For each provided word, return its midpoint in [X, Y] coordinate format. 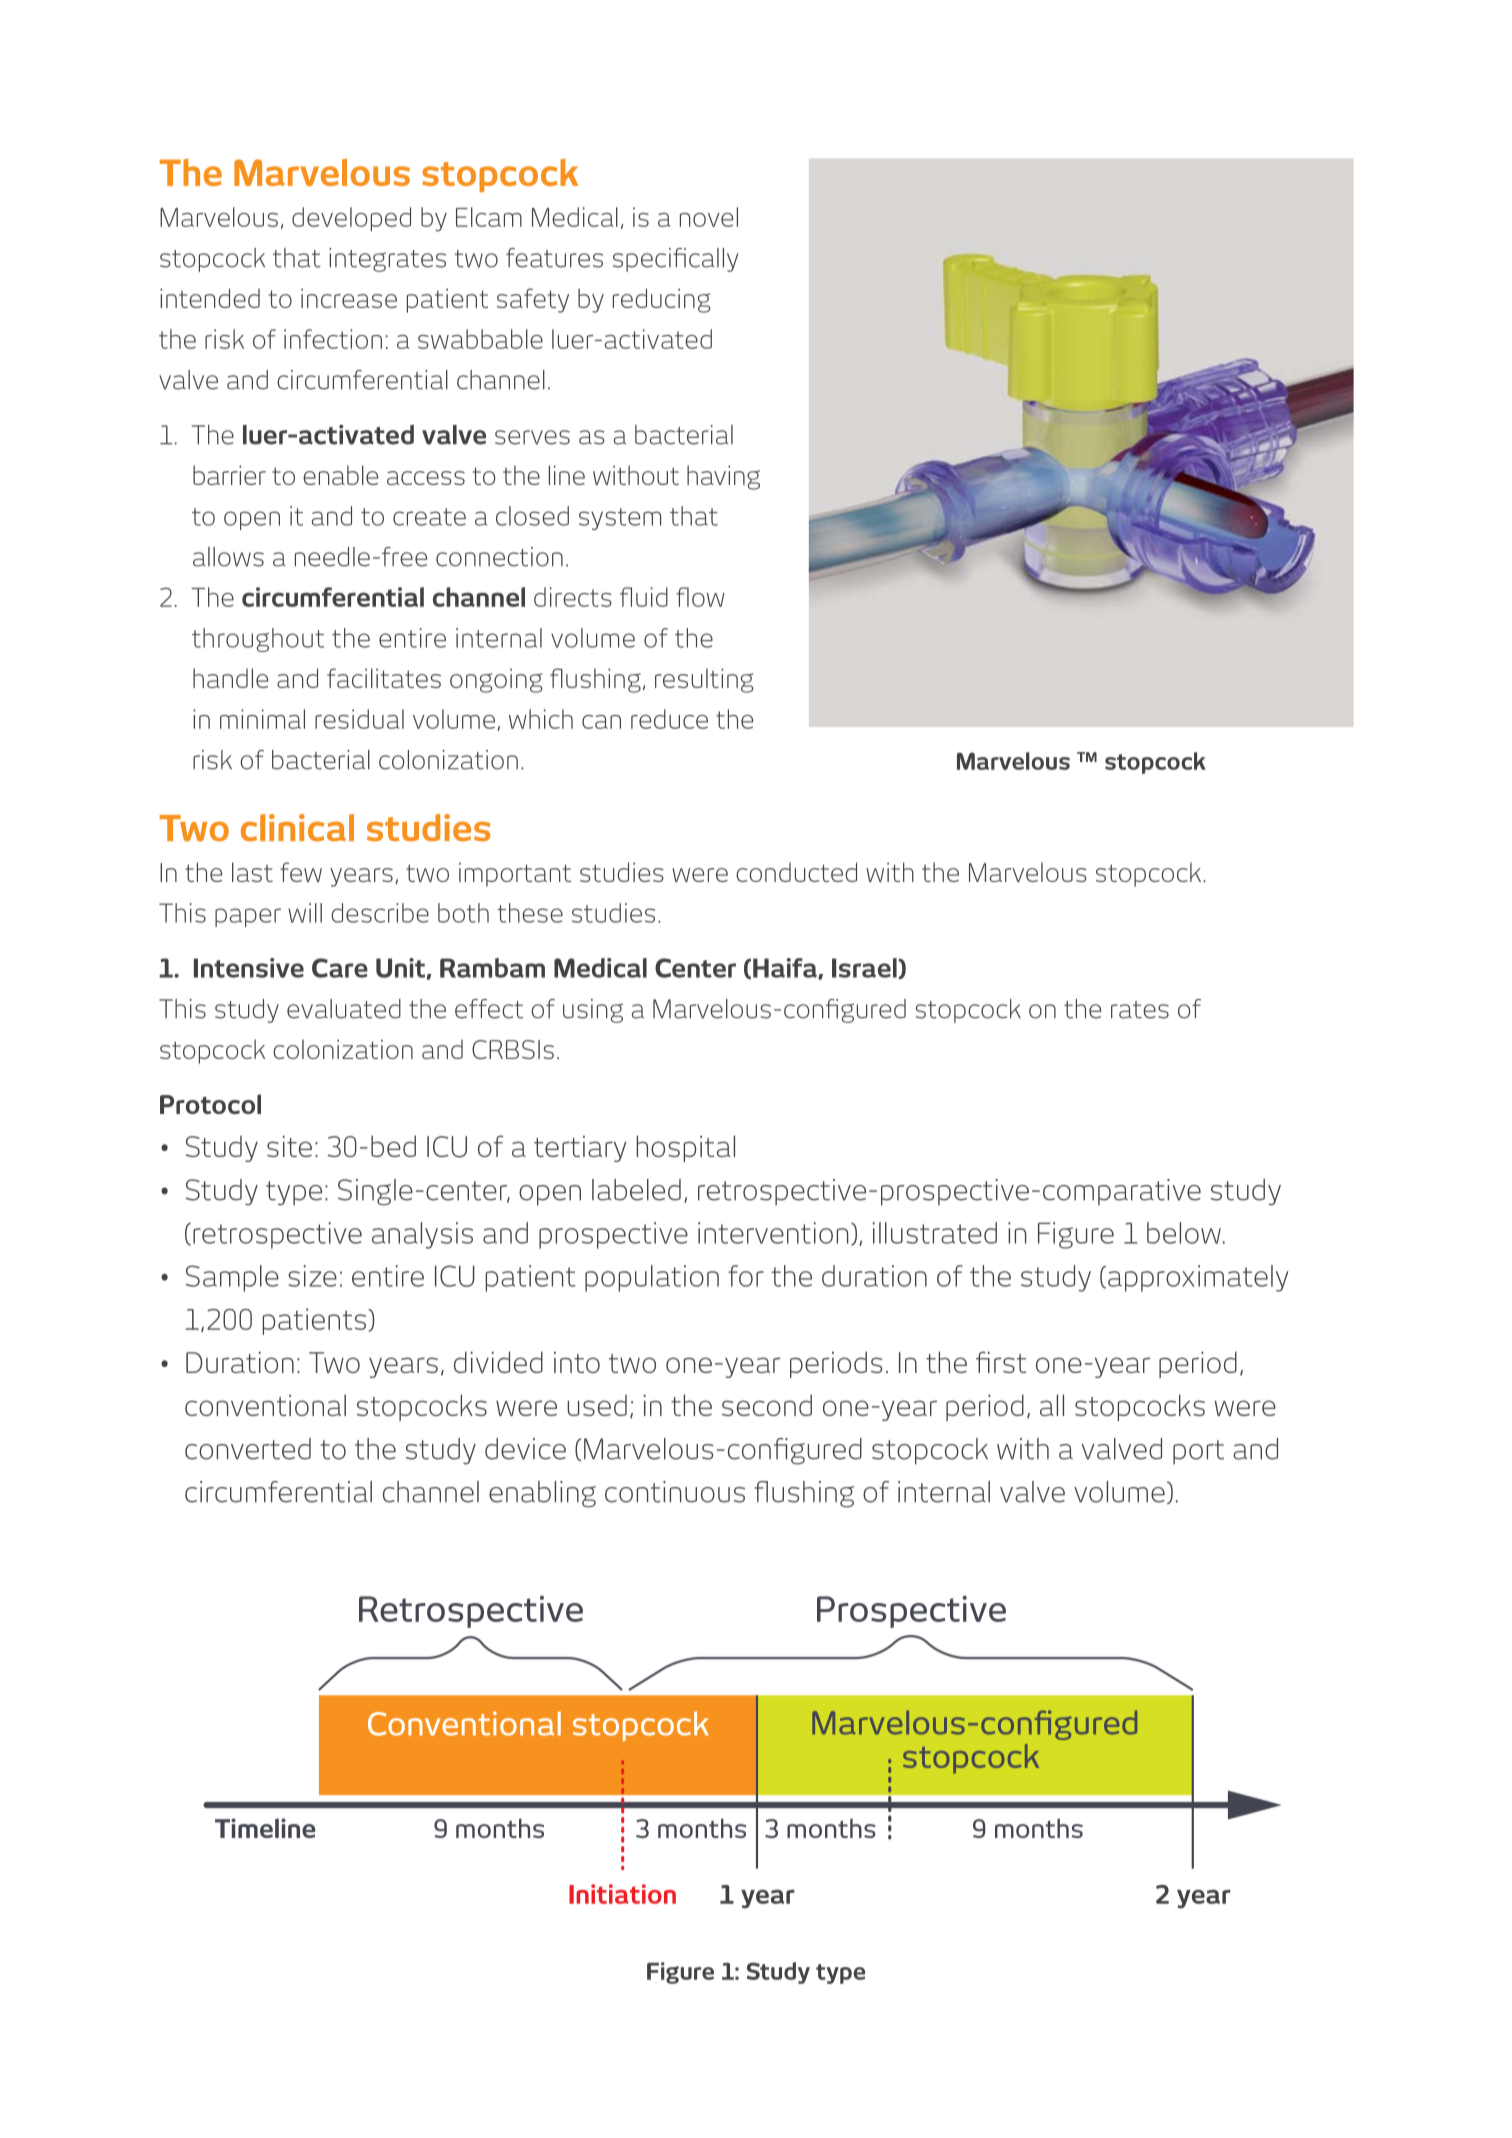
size [312, 1276]
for [746, 1276]
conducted [796, 872]
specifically [675, 260]
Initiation [622, 1894]
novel [709, 217]
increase [349, 298]
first [1001, 1362]
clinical [297, 828]
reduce [669, 719]
